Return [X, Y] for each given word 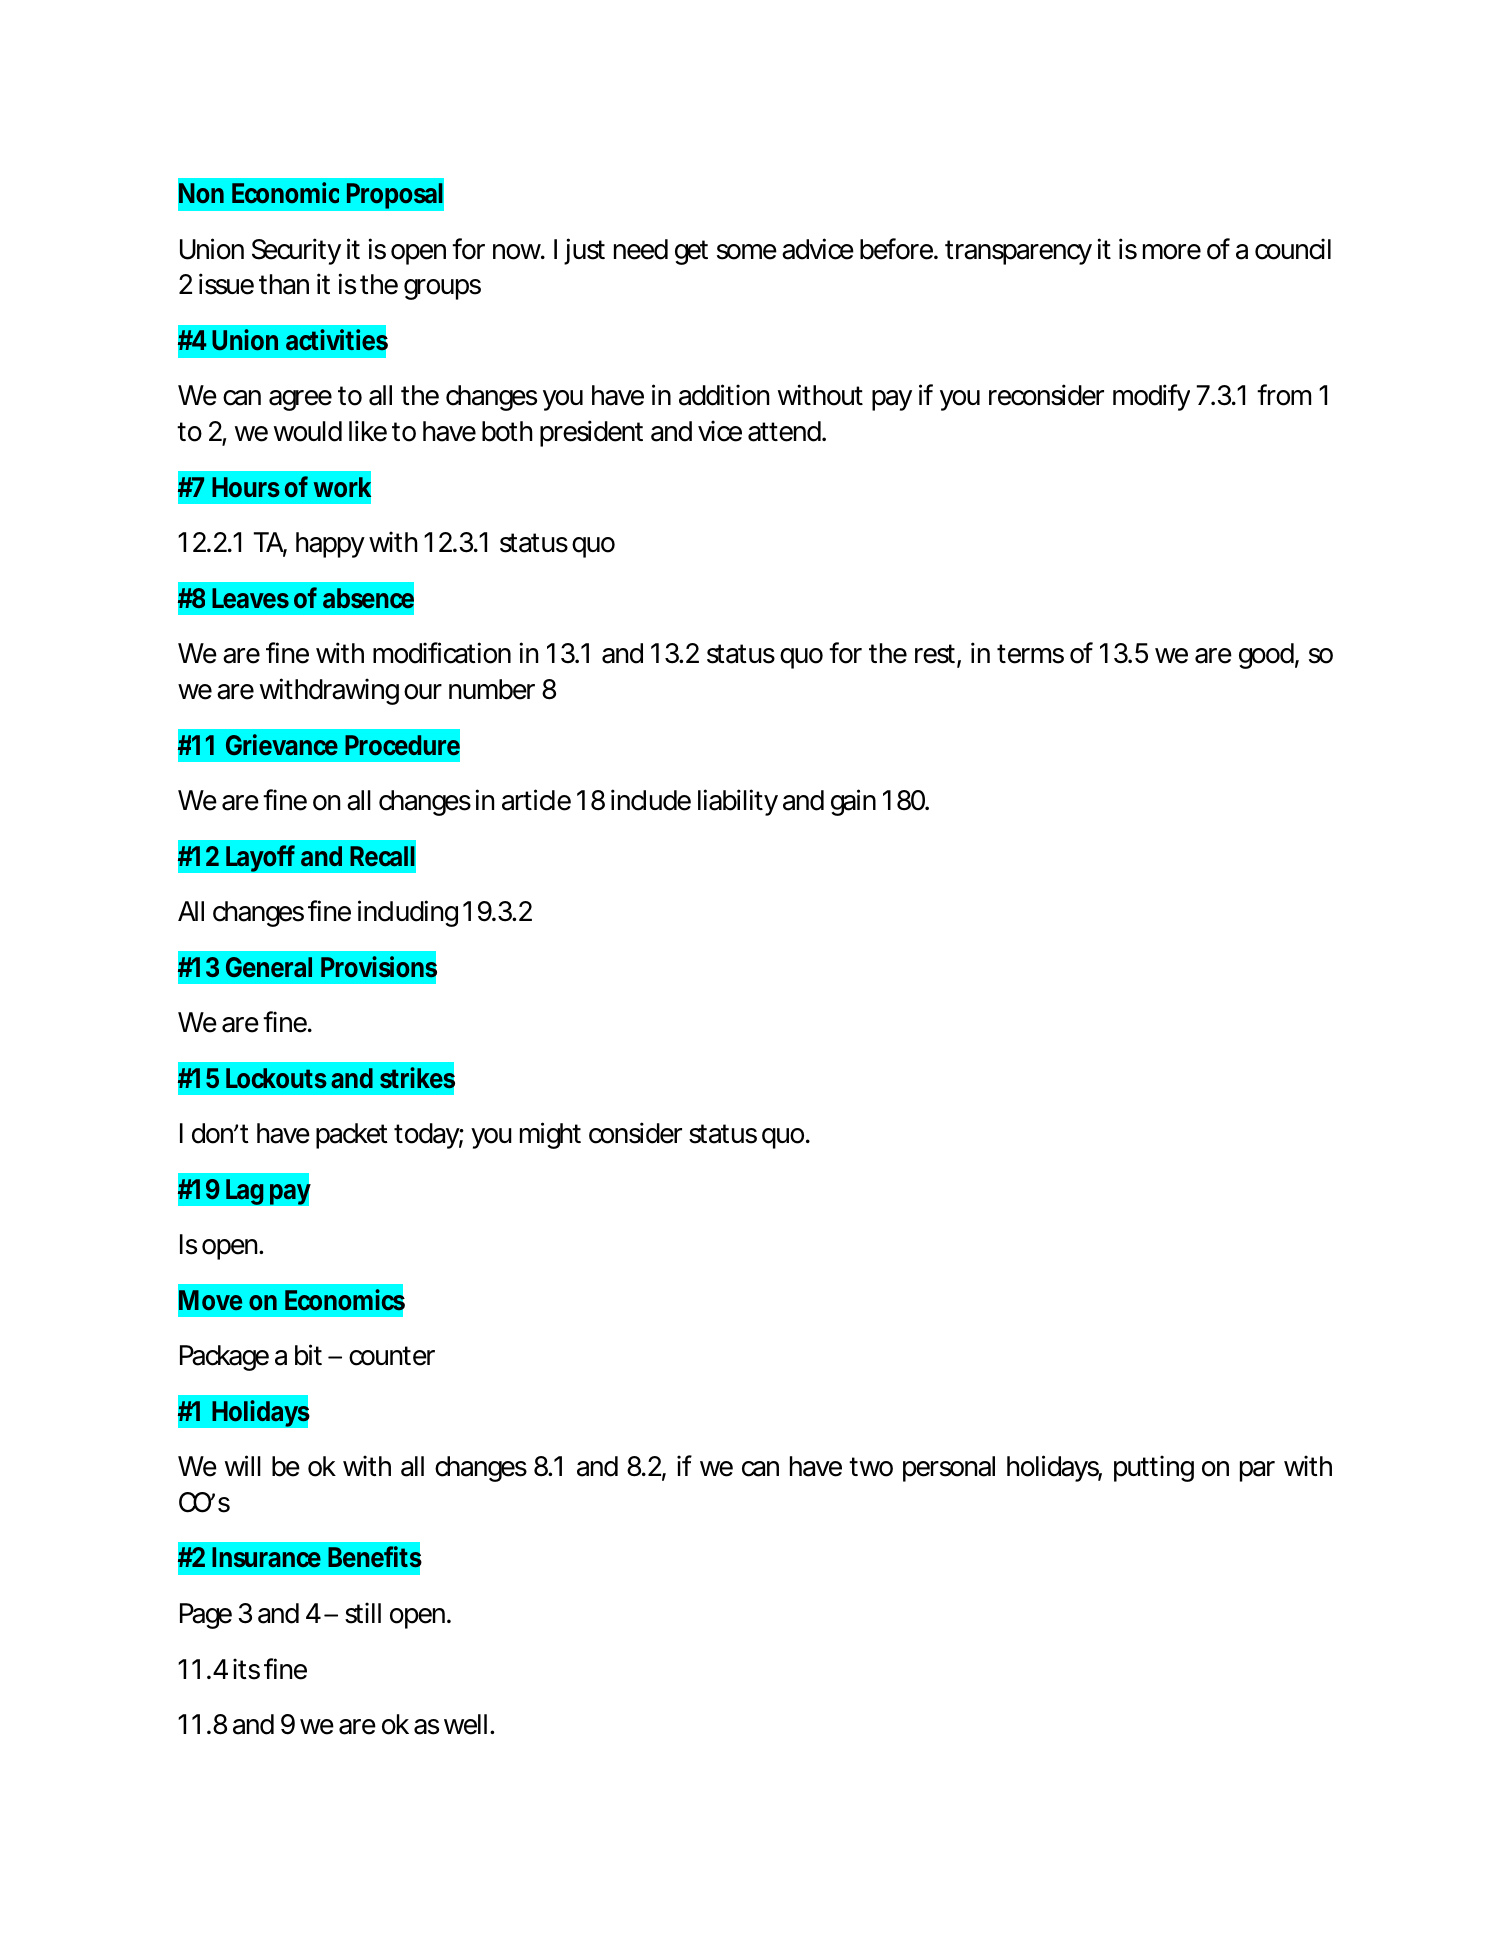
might [550, 1135]
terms [1030, 654]
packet [352, 1136]
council [1293, 249]
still [363, 1613]
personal [949, 1469]
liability [738, 802]
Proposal [394, 196]
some [747, 252]
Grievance [282, 744]
